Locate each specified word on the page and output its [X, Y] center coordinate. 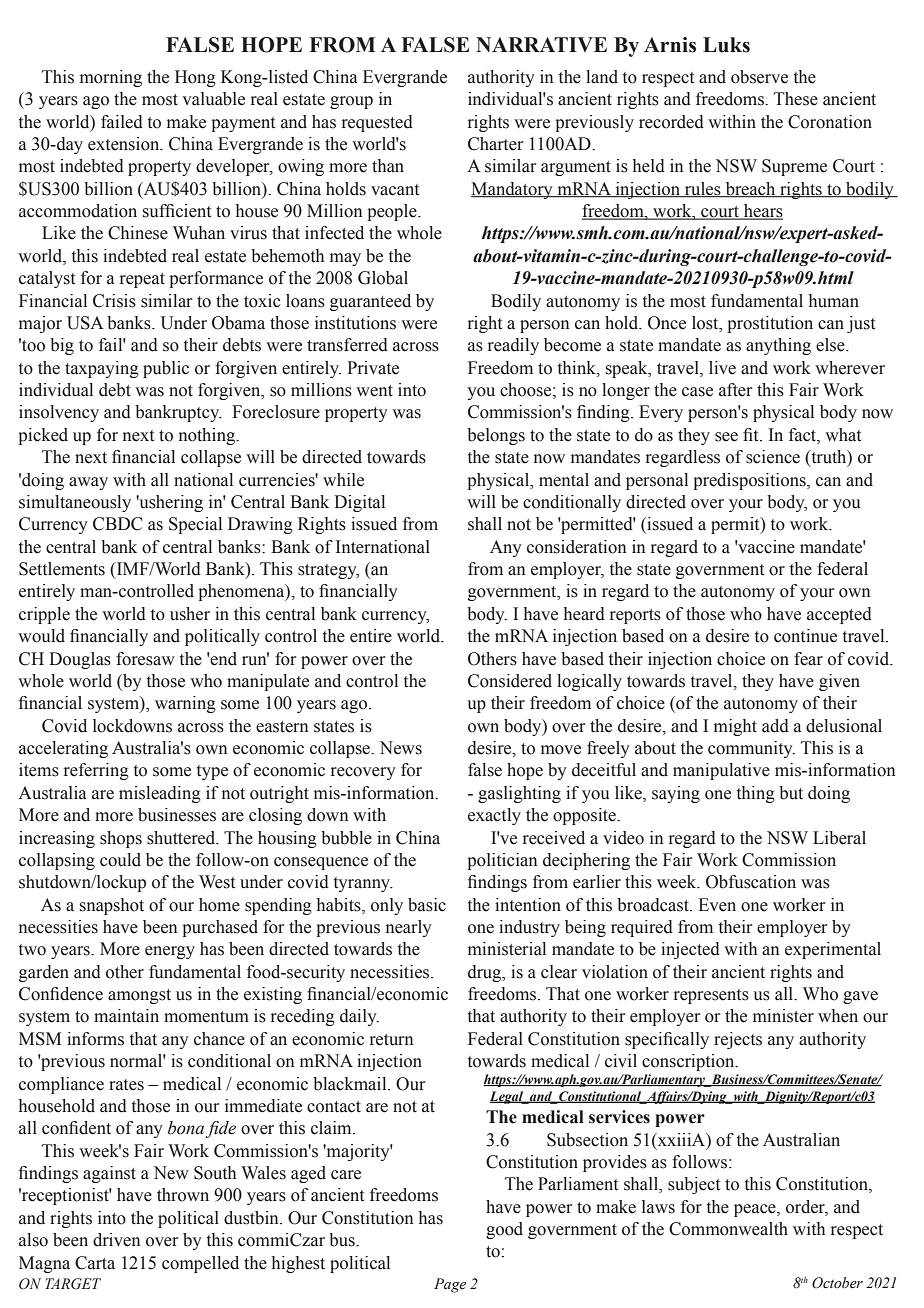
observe [759, 77]
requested [377, 123]
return [391, 1040]
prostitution [770, 324]
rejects [738, 1040]
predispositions [750, 481]
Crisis [114, 301]
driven [116, 1240]
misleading [160, 794]
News [400, 748]
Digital [359, 503]
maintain [126, 1016]
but [791, 793]
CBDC [117, 524]
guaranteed [370, 302]
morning [111, 78]
